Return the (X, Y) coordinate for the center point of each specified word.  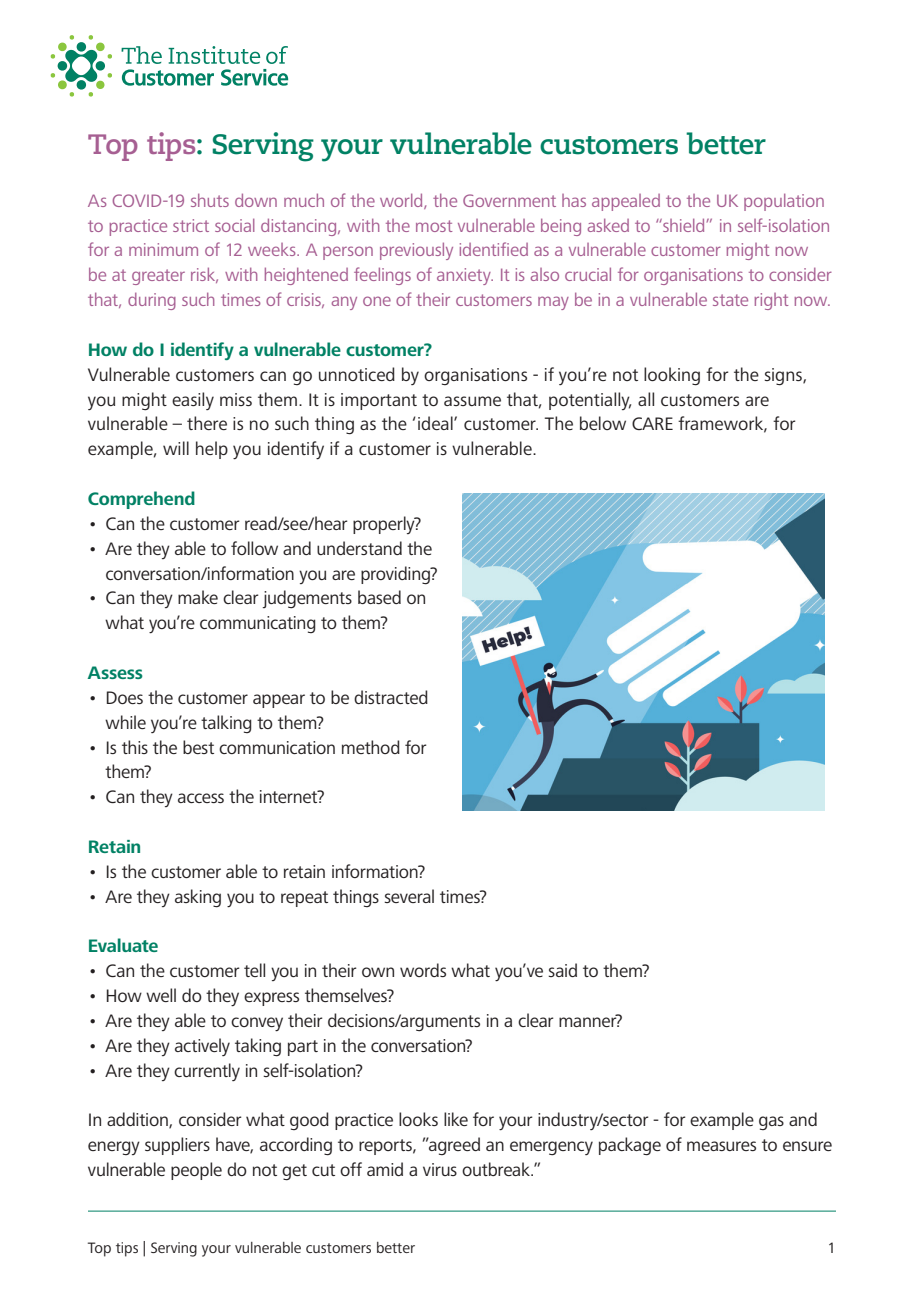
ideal (436, 423)
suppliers (177, 1146)
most (434, 226)
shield (682, 225)
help (212, 450)
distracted (391, 697)
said (562, 970)
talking (226, 724)
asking (198, 898)
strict (191, 225)
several (409, 896)
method (371, 747)
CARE (652, 423)
